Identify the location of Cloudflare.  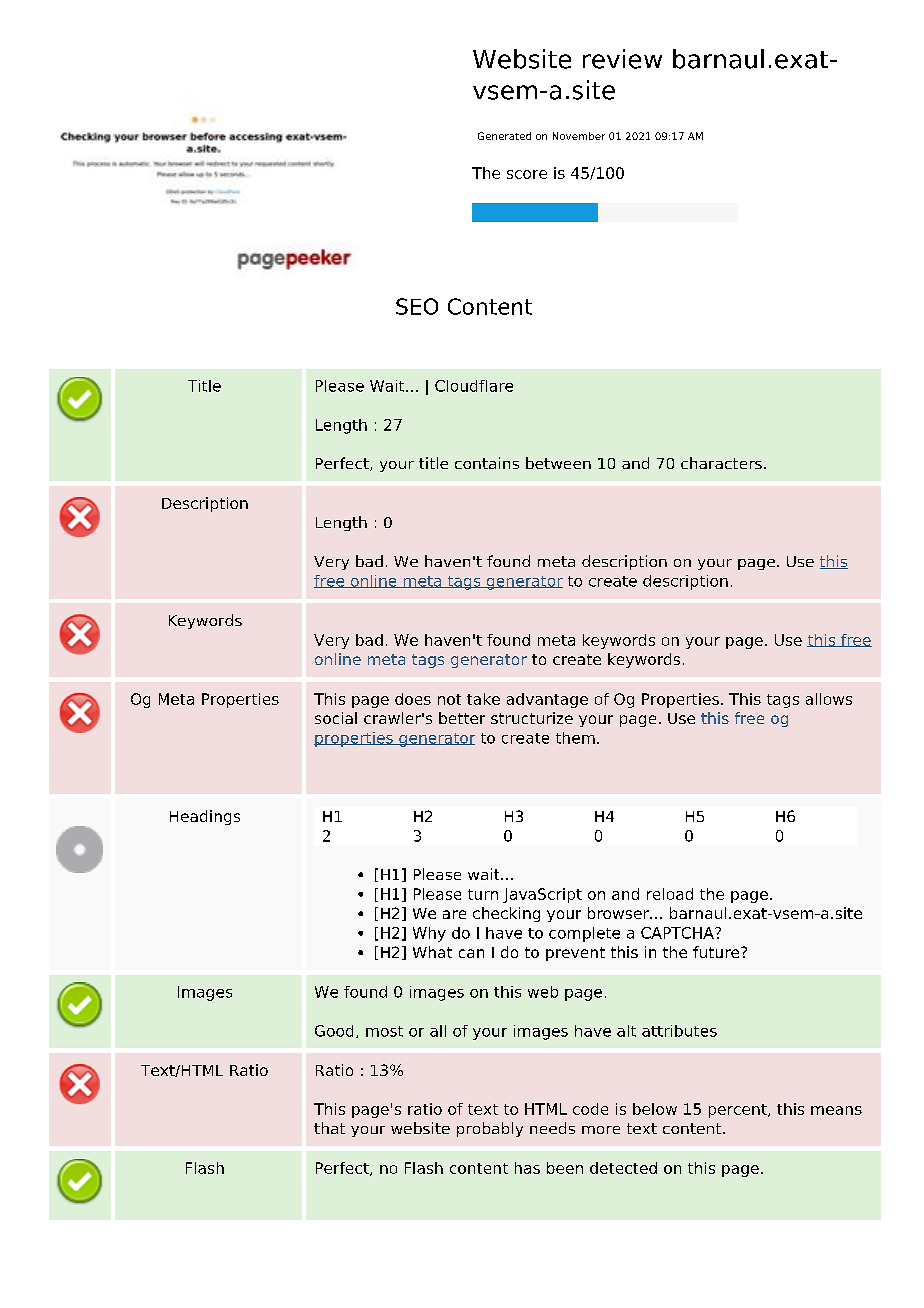
(474, 386).
